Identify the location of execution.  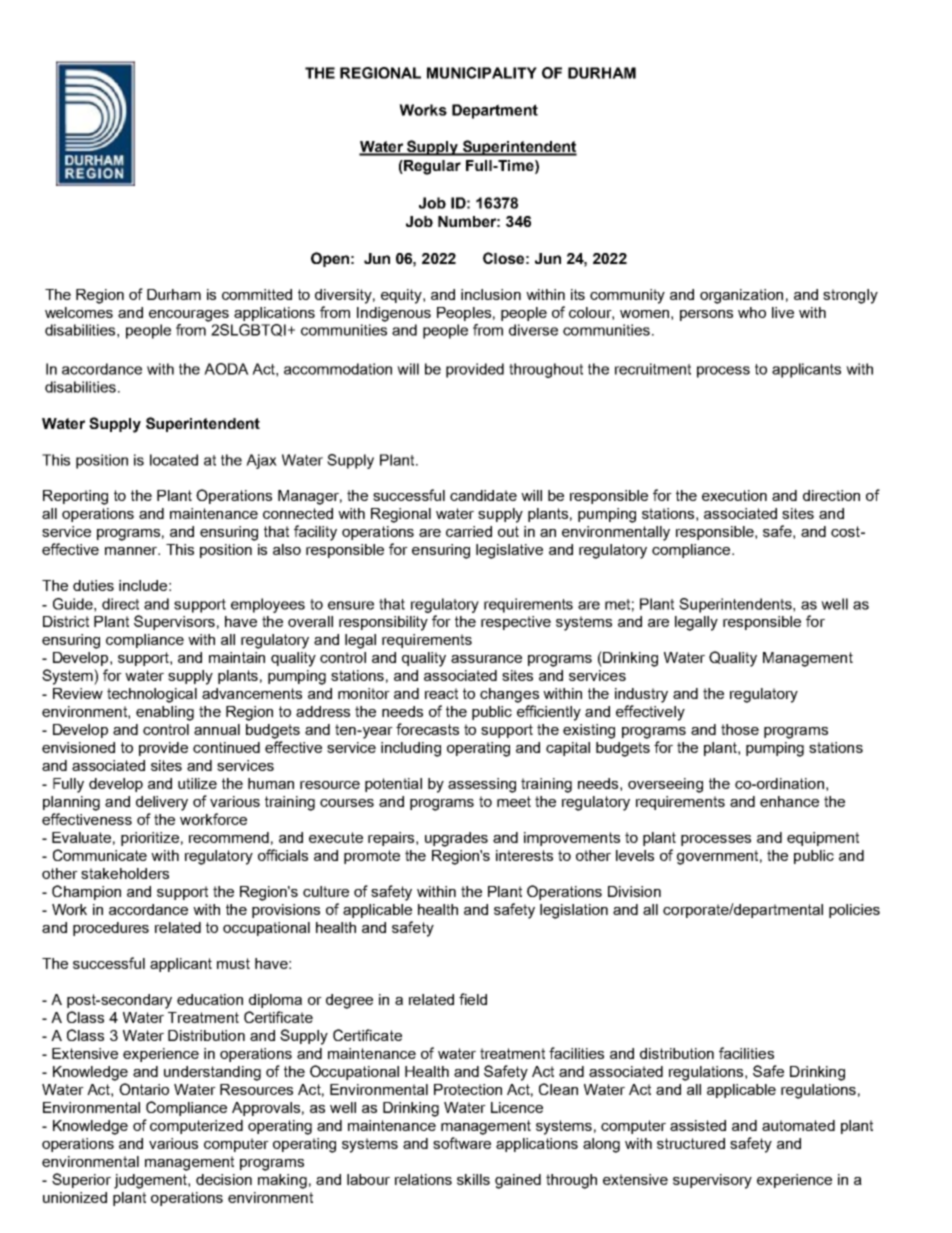
(734, 495).
